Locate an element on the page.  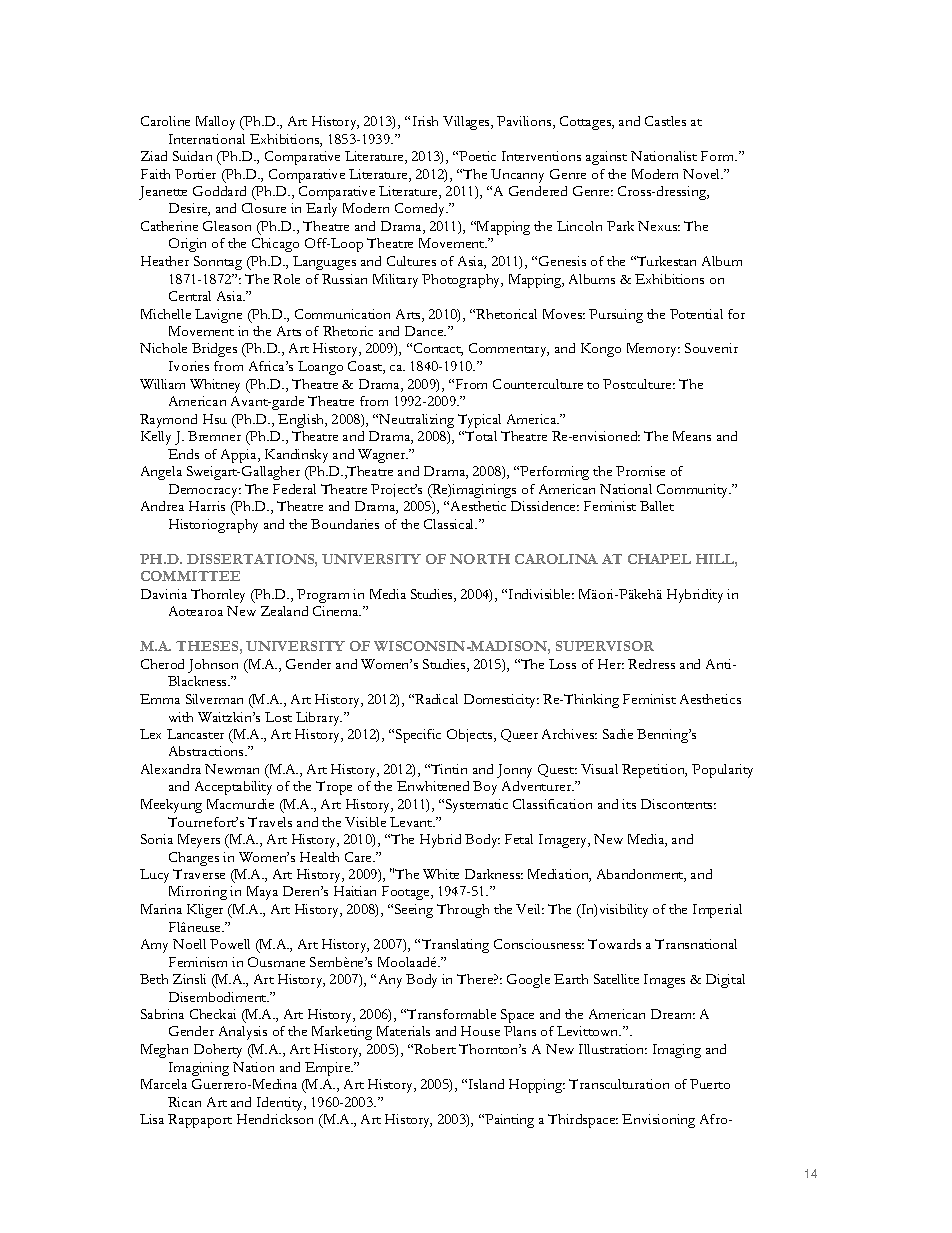
against is located at coordinates (606, 158).
